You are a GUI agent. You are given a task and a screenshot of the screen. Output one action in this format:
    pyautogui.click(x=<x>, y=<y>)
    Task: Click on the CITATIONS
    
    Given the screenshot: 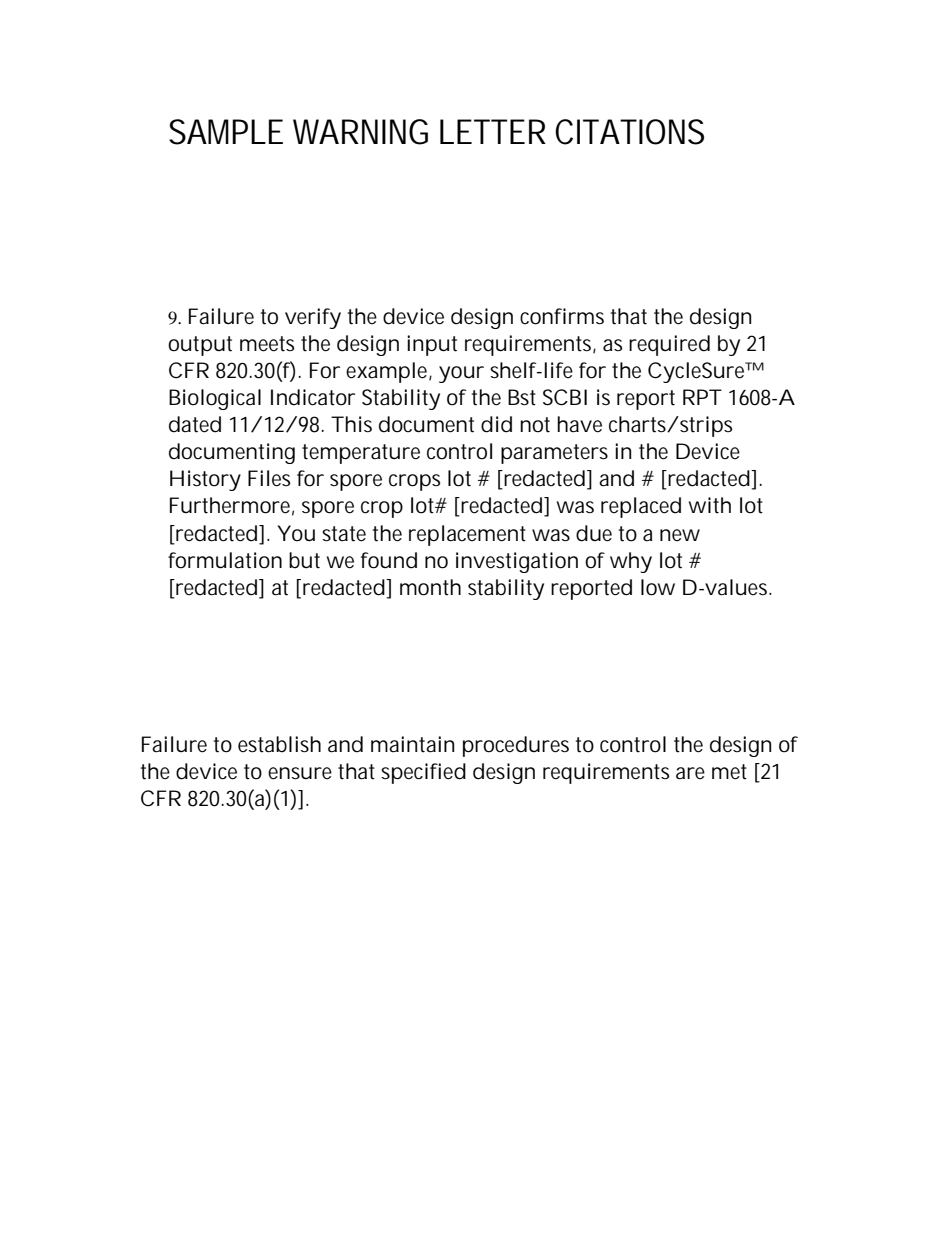 What is the action you would take?
    pyautogui.click(x=629, y=132)
